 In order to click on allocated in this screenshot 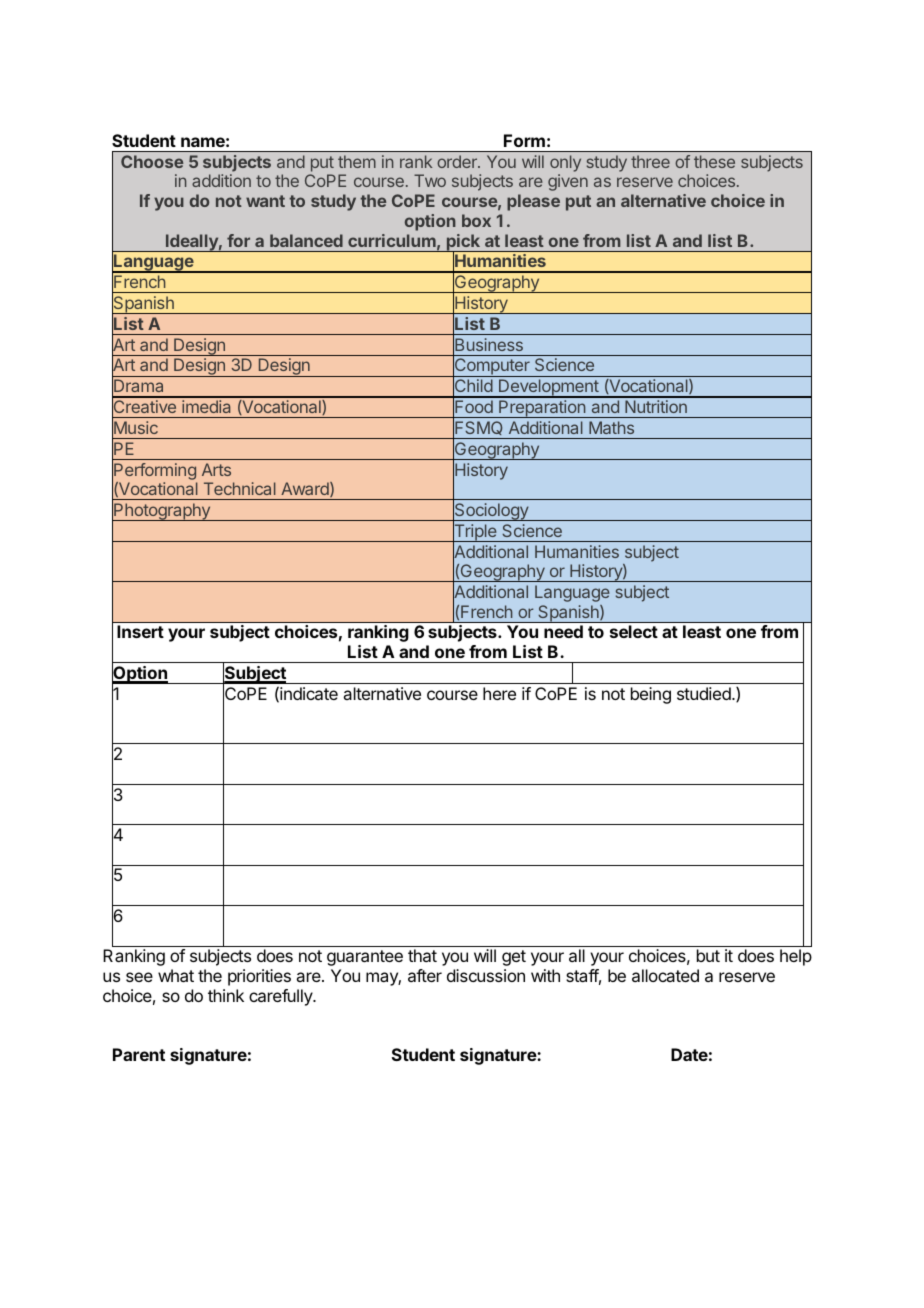, I will do `click(665, 975)`.
